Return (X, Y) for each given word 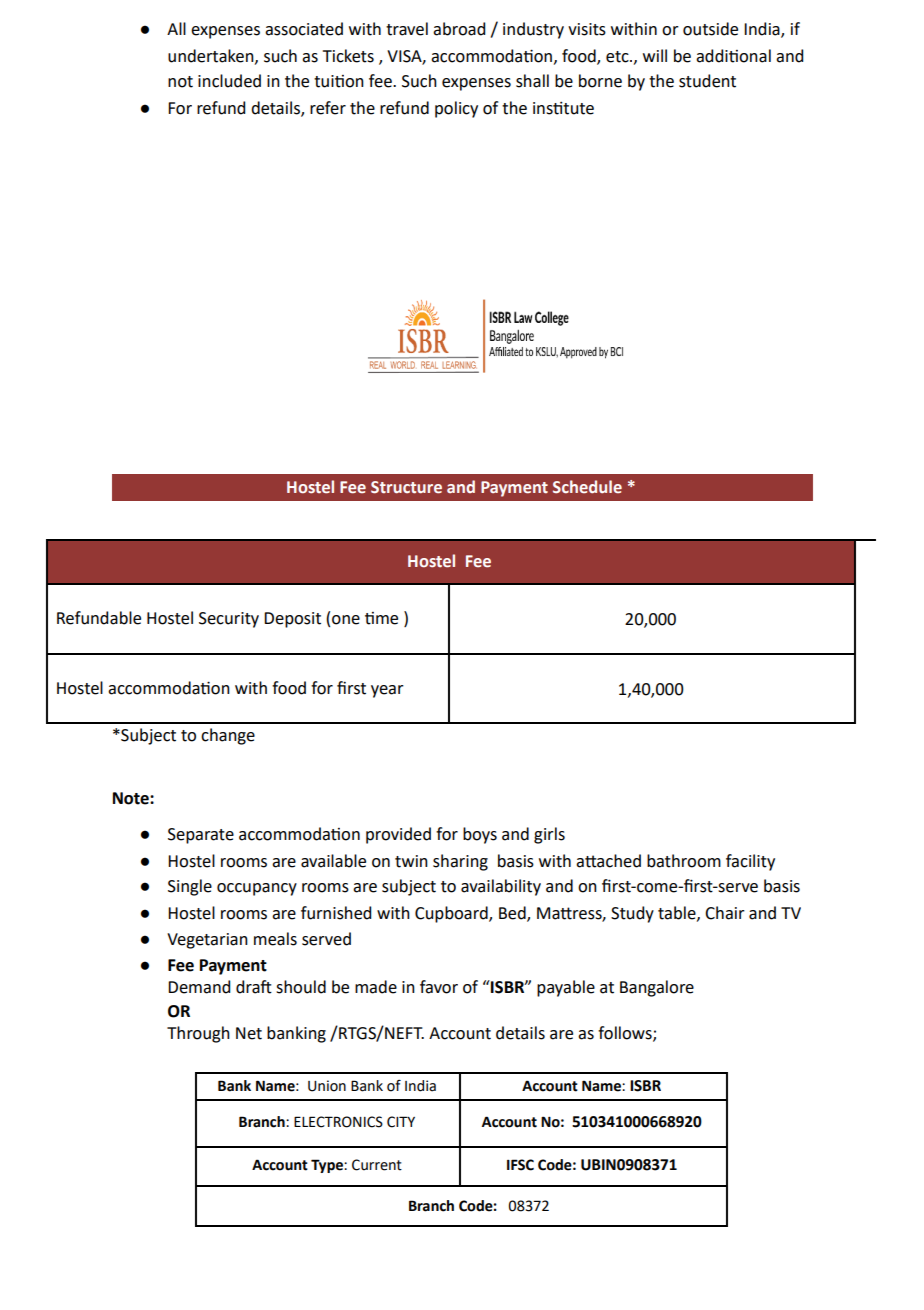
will (655, 55)
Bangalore (657, 988)
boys (480, 835)
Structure (406, 487)
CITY (401, 1122)
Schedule (587, 487)
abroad (459, 29)
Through (198, 1034)
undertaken (212, 56)
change (228, 736)
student (707, 81)
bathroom (684, 861)
